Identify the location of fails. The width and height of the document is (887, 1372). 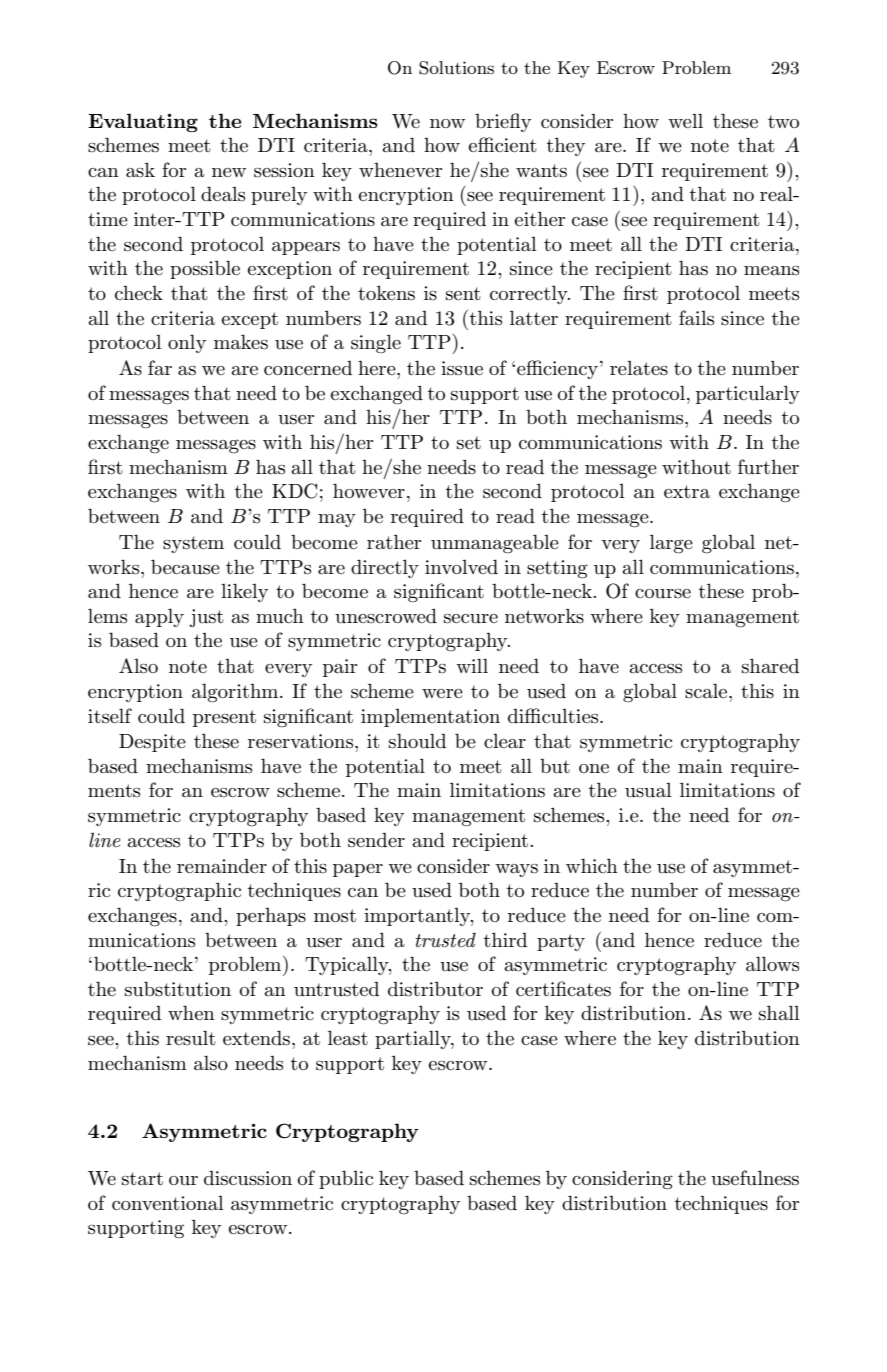
(696, 318).
